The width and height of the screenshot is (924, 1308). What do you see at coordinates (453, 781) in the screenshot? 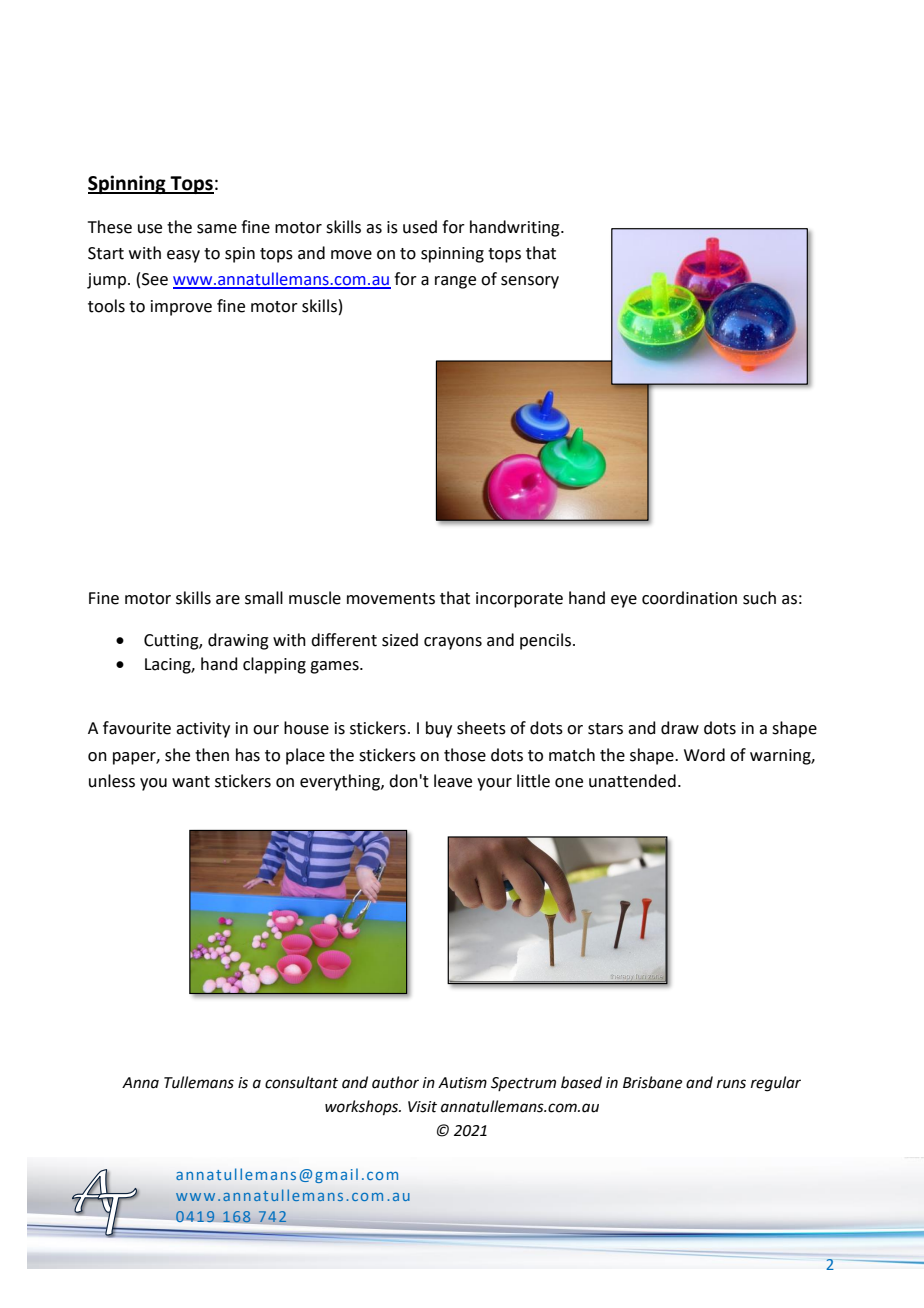
I see `leave` at bounding box center [453, 781].
